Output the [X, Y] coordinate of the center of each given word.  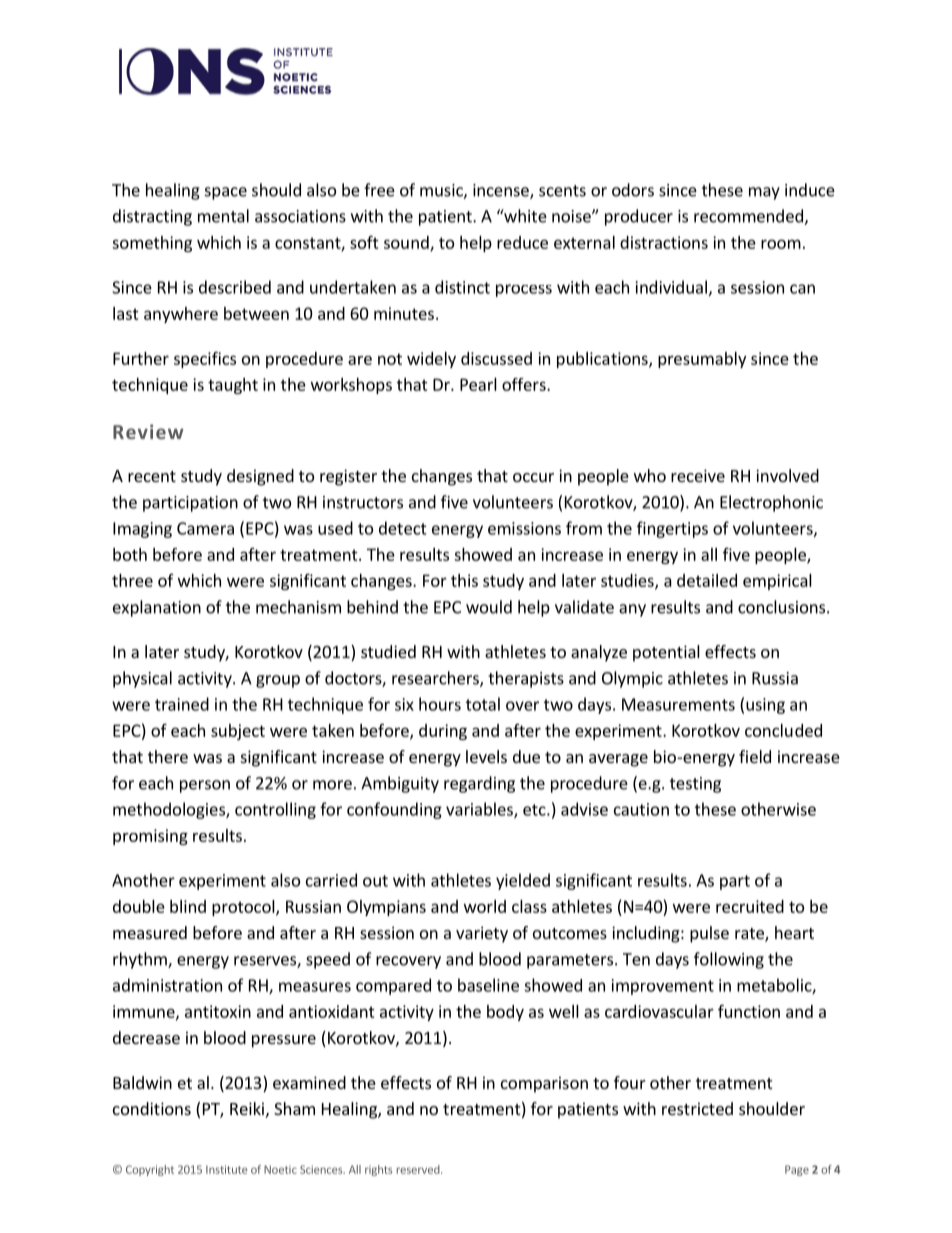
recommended [749, 217]
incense [502, 191]
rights [378, 1170]
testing [695, 785]
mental [223, 216]
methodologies [170, 810]
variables [480, 810]
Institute [226, 1169]
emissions [524, 528]
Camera [205, 528]
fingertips [672, 529]
